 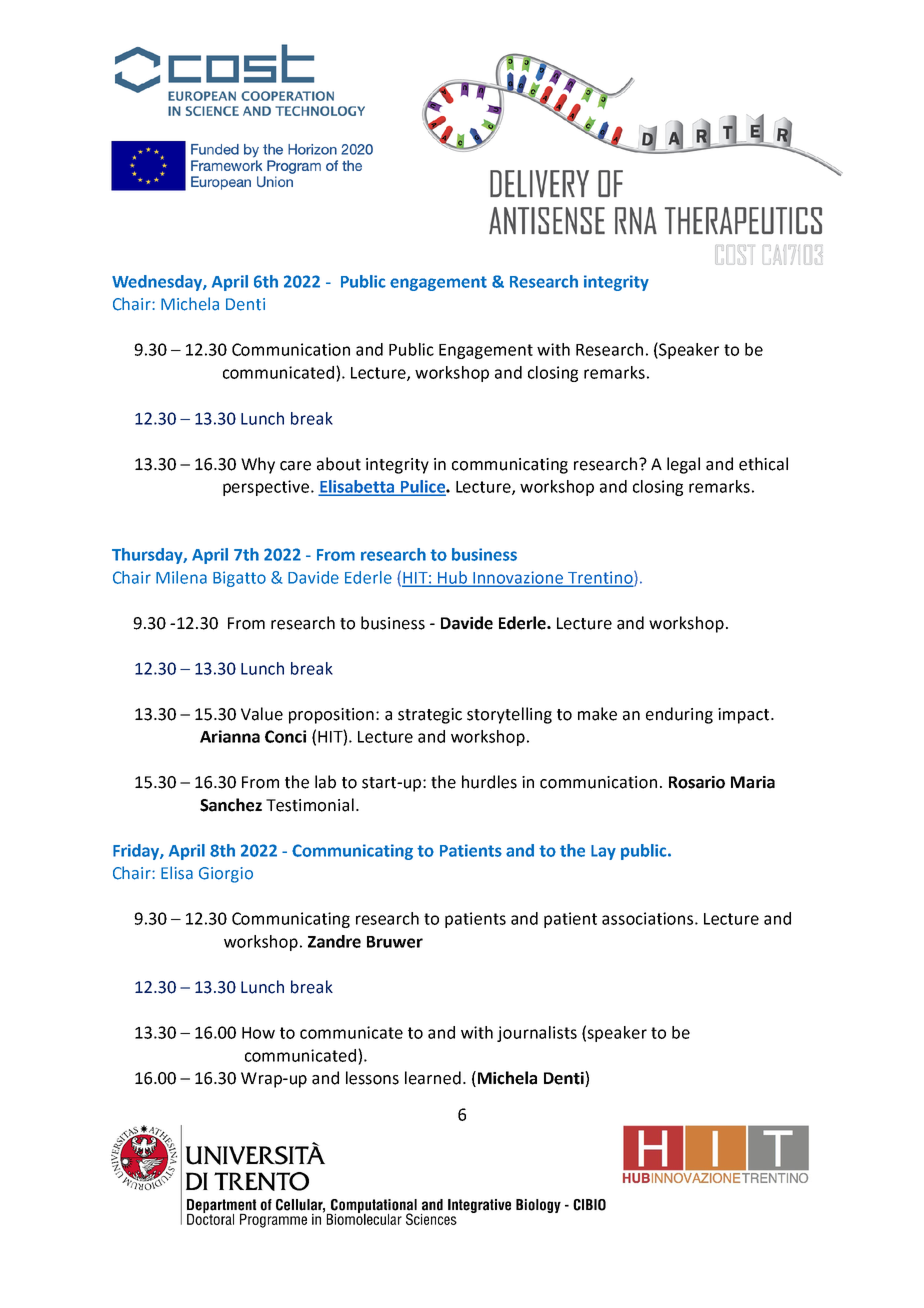 What do you see at coordinates (697, 782) in the document?
I see `Rosario` at bounding box center [697, 782].
